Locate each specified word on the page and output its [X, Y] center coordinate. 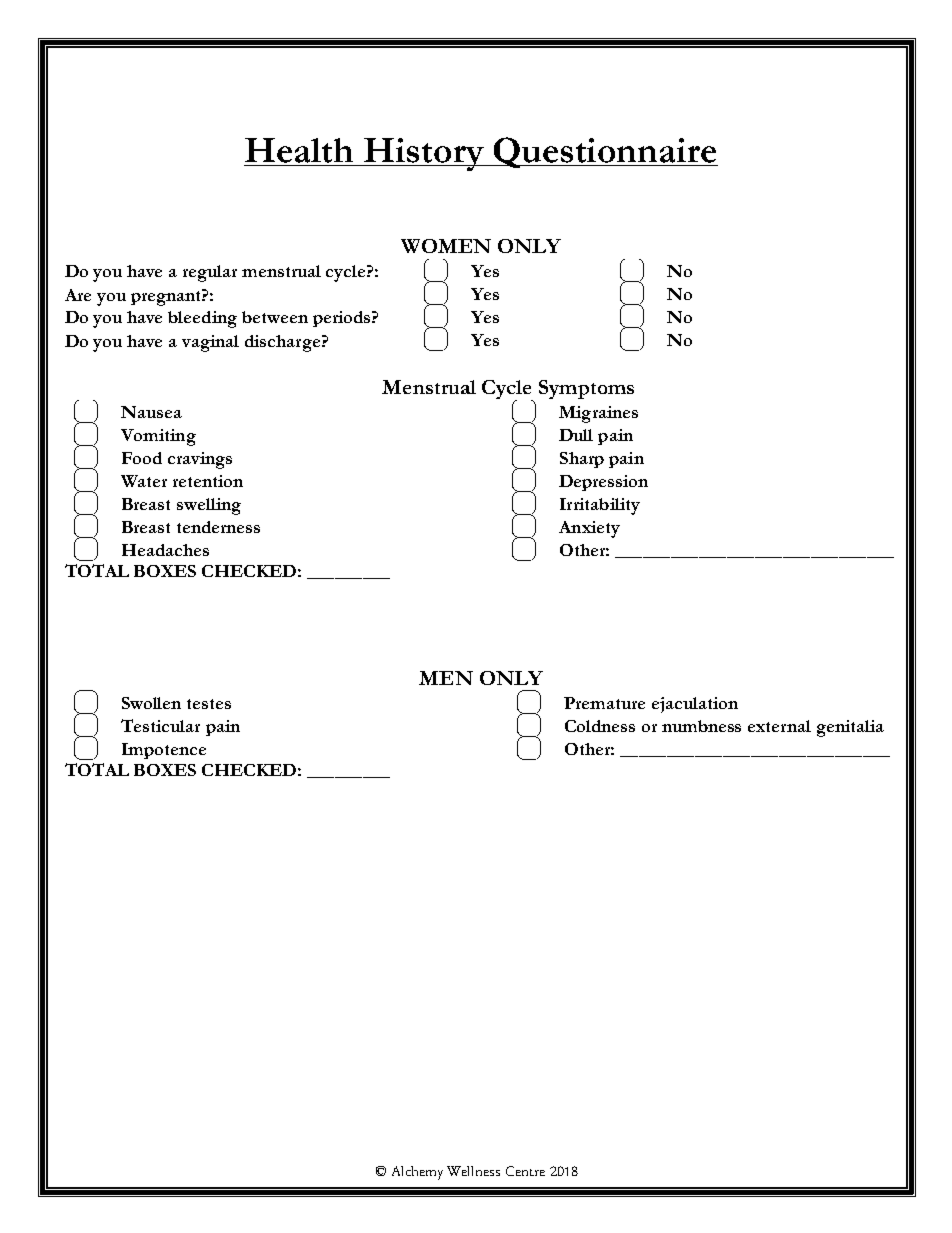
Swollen [151, 703]
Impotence [164, 751]
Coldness [600, 726]
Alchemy [417, 1173]
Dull [576, 435]
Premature [604, 703]
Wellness [473, 1171]
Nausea [151, 412]
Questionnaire [605, 152]
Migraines [598, 414]
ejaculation [695, 705]
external [779, 726]
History [424, 154]
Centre [525, 1171]
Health [299, 150]
